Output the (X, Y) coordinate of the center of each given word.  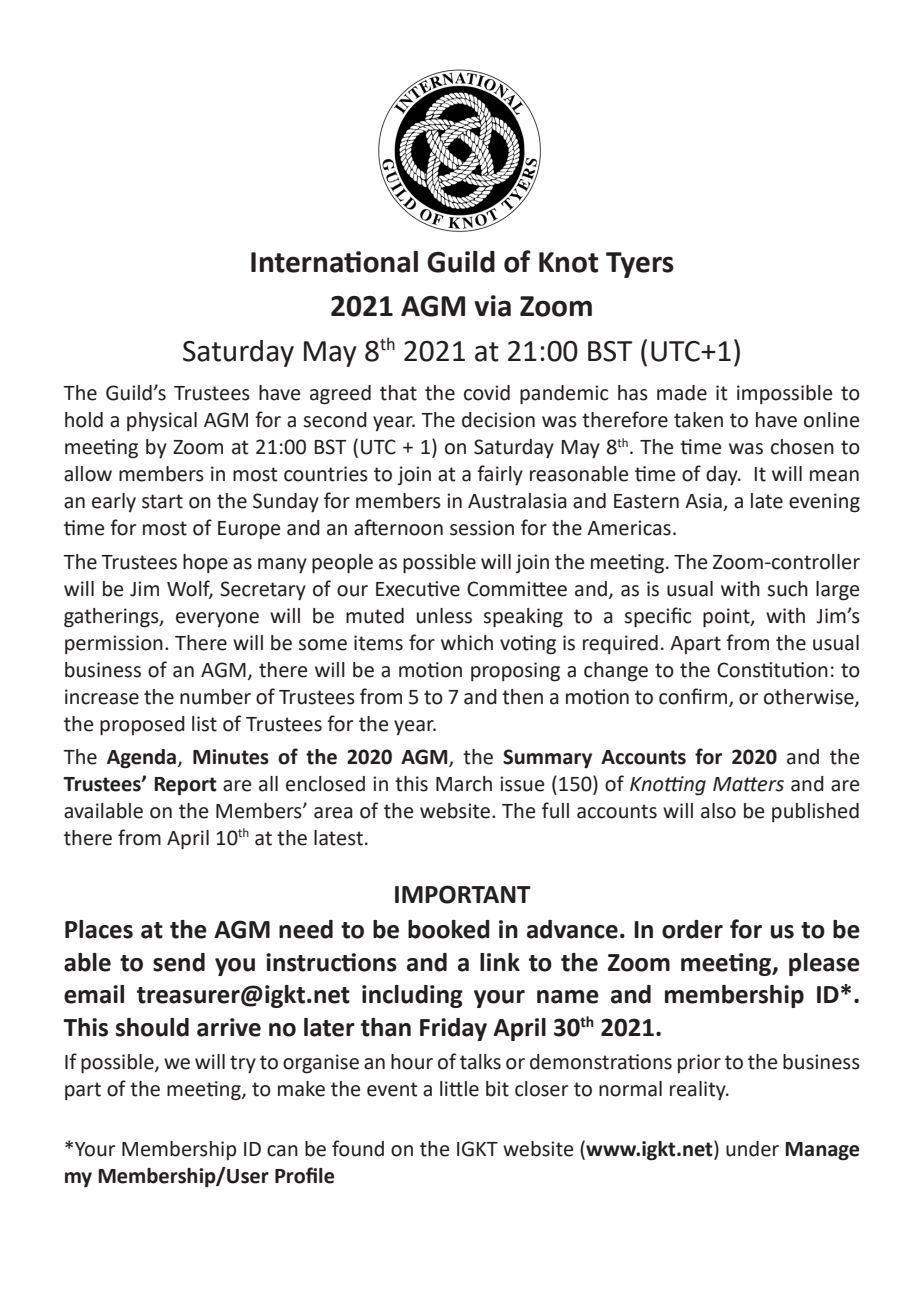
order (692, 929)
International (334, 262)
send (179, 962)
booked (449, 929)
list (204, 724)
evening (824, 503)
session (482, 528)
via (492, 306)
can (282, 1151)
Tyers (640, 265)
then (522, 697)
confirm (694, 697)
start (162, 501)
